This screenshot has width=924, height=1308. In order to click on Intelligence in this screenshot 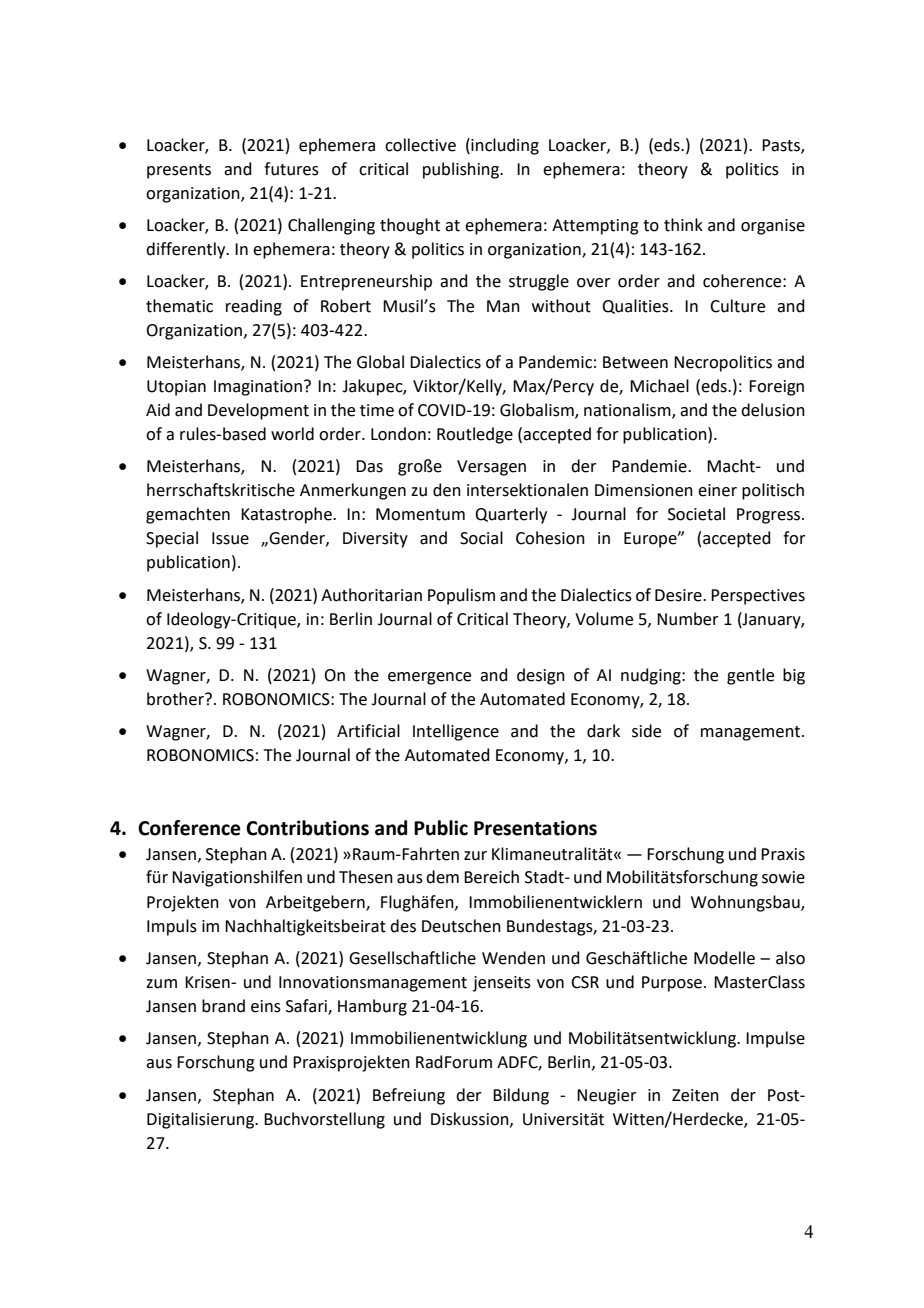, I will do `click(456, 732)`.
